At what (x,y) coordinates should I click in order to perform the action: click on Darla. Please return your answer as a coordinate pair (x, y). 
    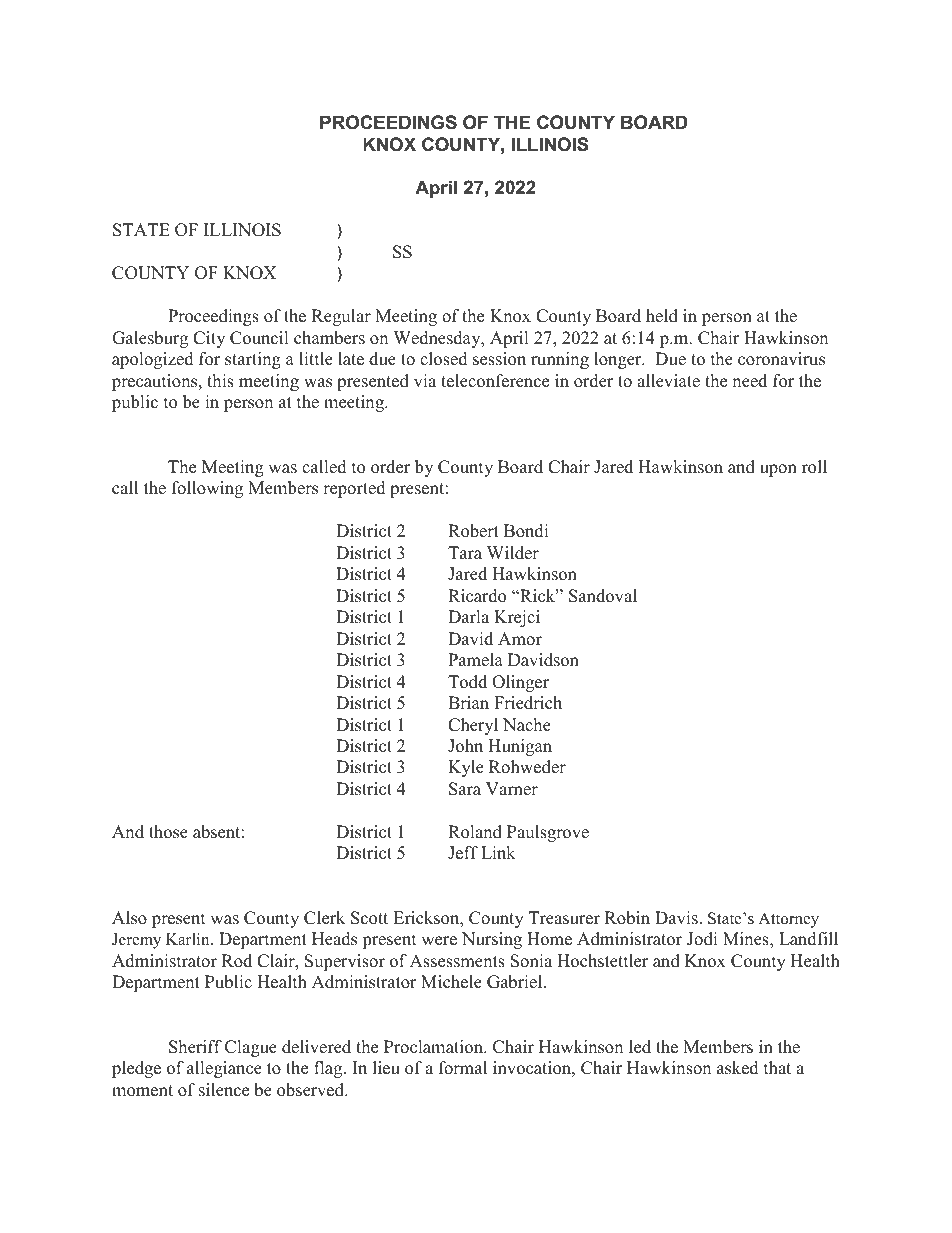
    Looking at the image, I should click on (468, 616).
